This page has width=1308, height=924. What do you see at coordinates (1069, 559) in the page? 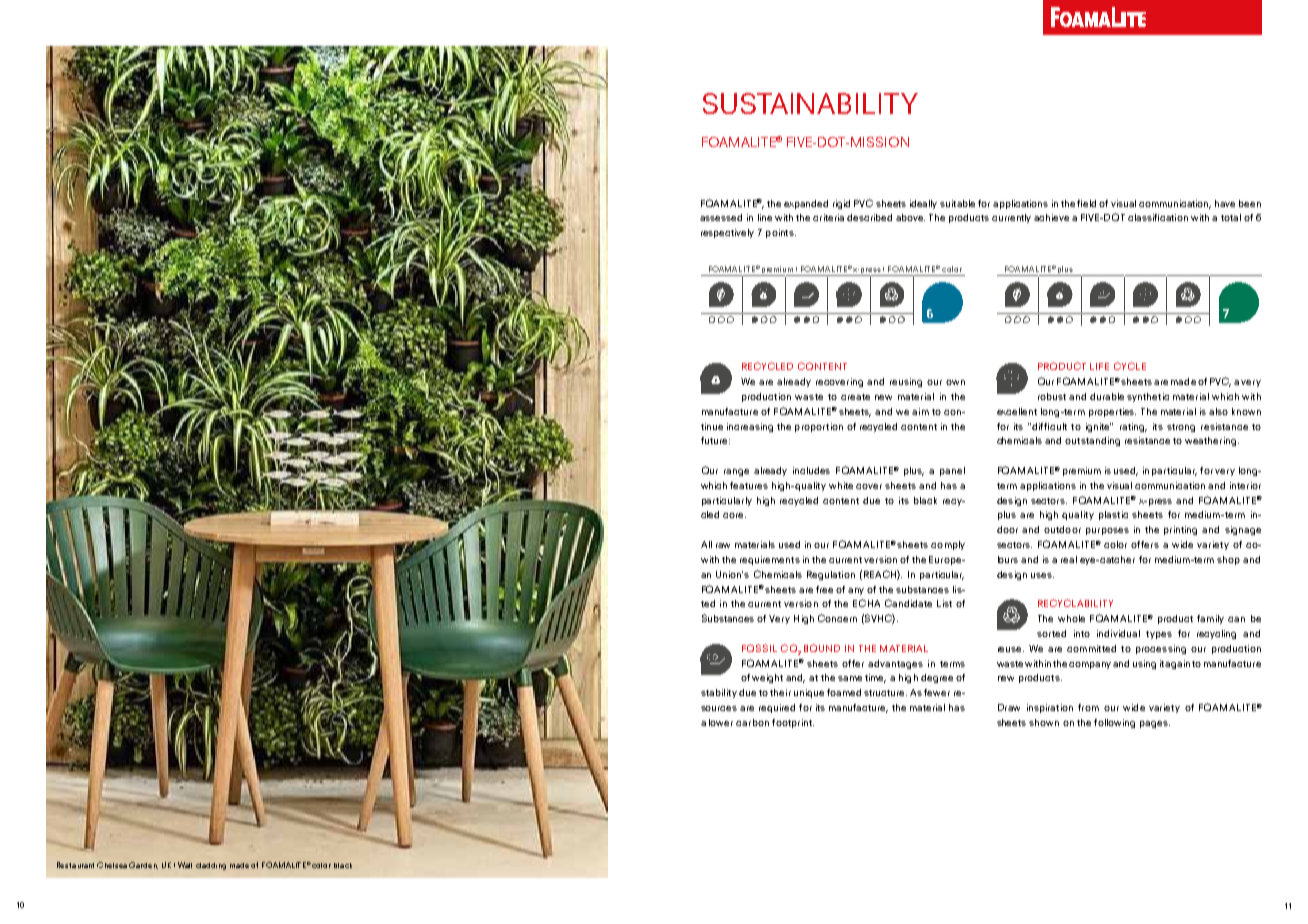
I see `real` at bounding box center [1069, 559].
